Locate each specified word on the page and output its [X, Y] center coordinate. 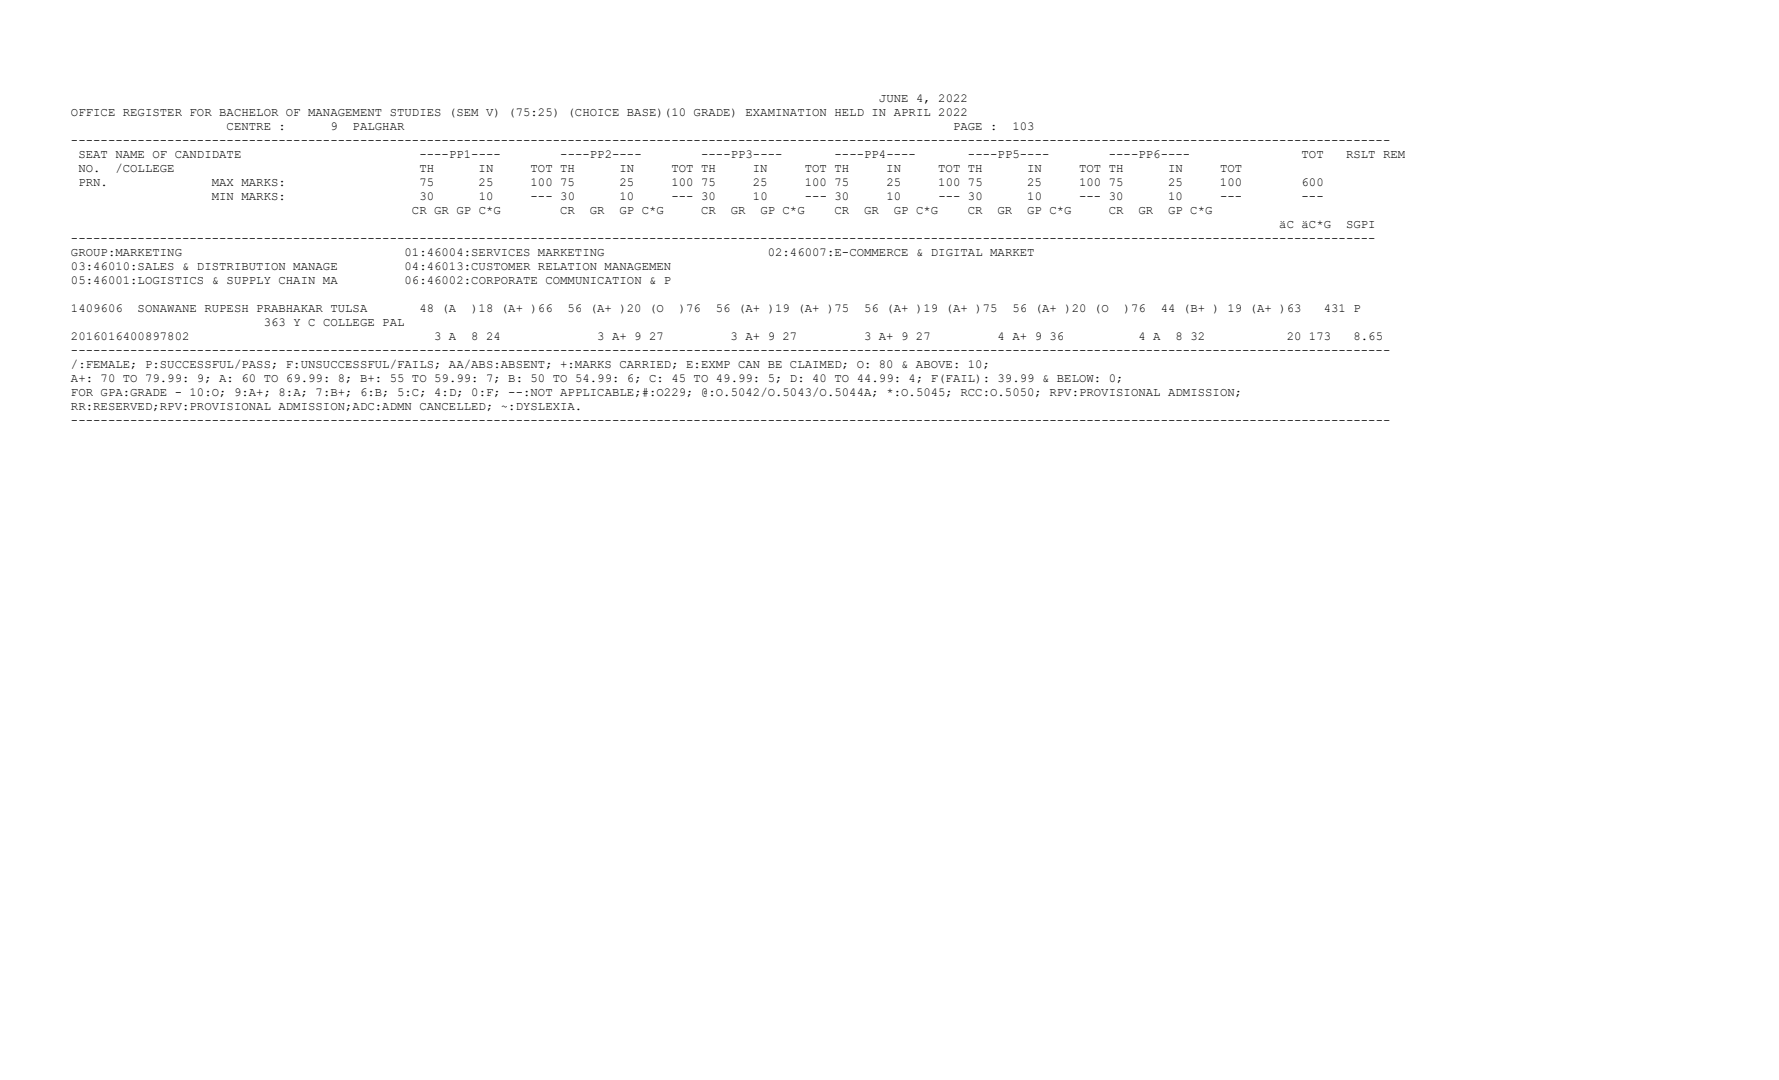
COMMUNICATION [593, 280]
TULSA [349, 308]
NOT [541, 392]
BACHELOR [248, 112]
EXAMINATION [786, 112]
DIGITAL [956, 252]
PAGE [968, 126]
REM [1394, 154]
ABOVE [934, 364]
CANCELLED [453, 406]
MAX [222, 182]
